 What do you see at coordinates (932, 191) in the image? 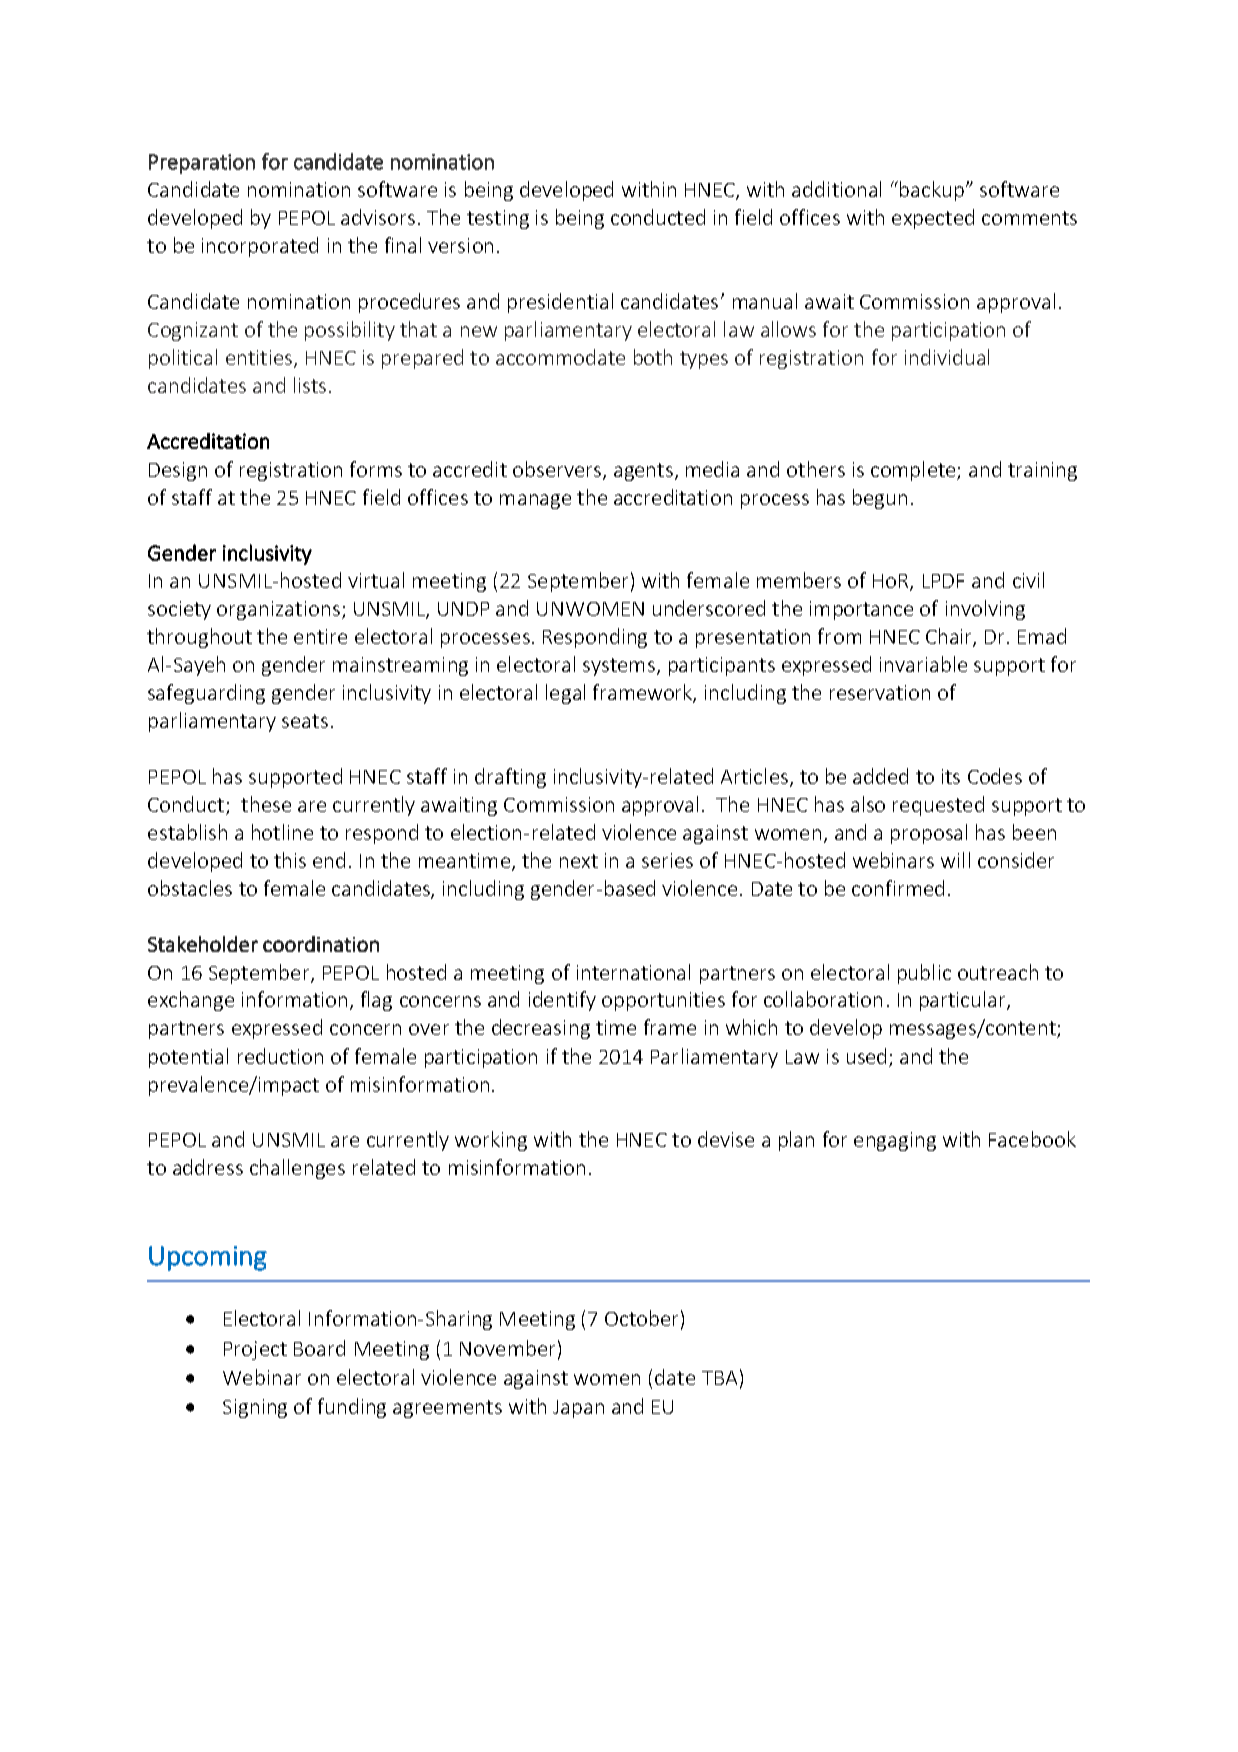
I see `backup` at bounding box center [932, 191].
